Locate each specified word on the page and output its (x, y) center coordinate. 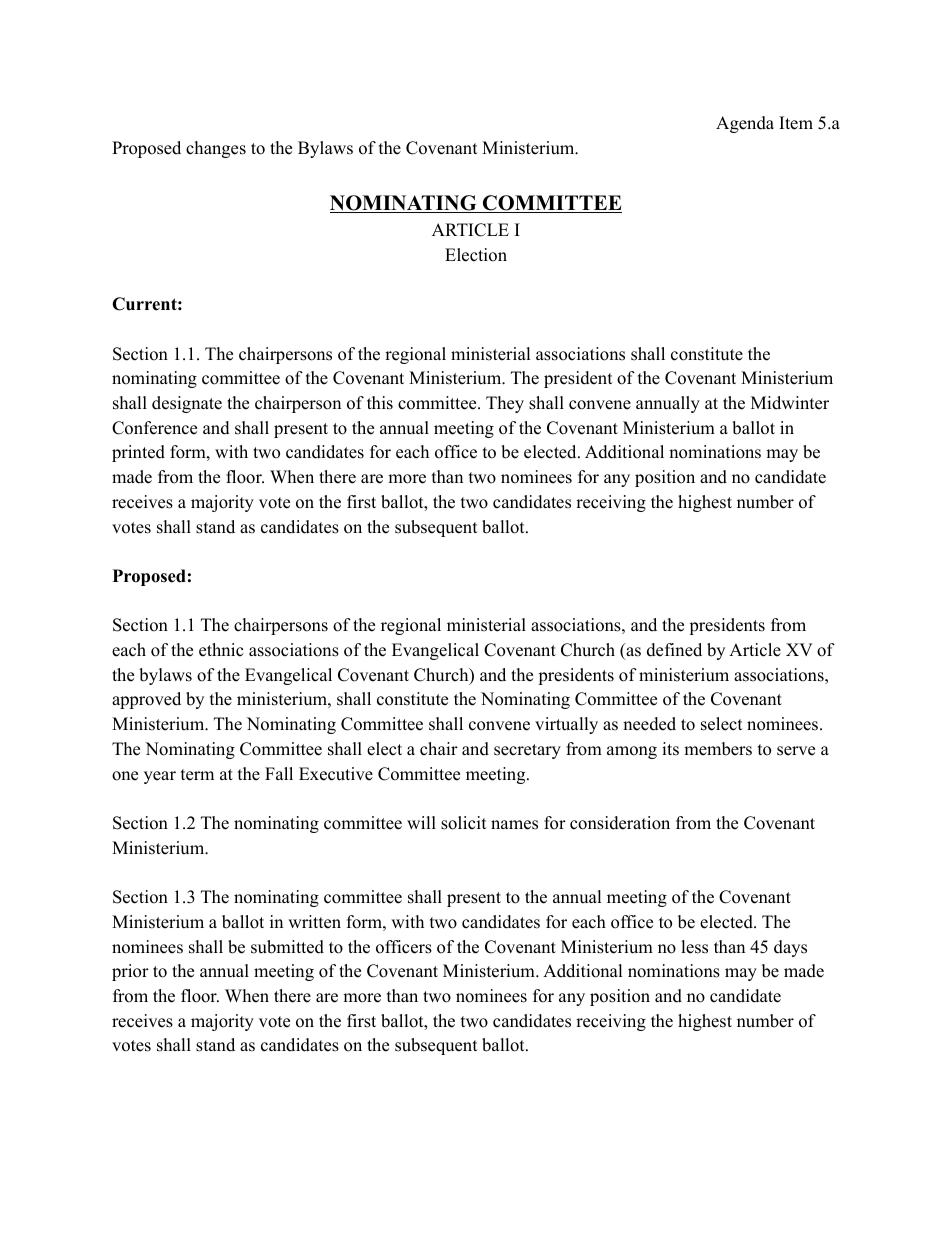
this (380, 403)
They (505, 404)
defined (674, 650)
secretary (527, 751)
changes (216, 149)
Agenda (745, 124)
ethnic (221, 650)
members (718, 749)
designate (187, 404)
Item (796, 123)
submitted (287, 947)
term (197, 775)
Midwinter (790, 403)
